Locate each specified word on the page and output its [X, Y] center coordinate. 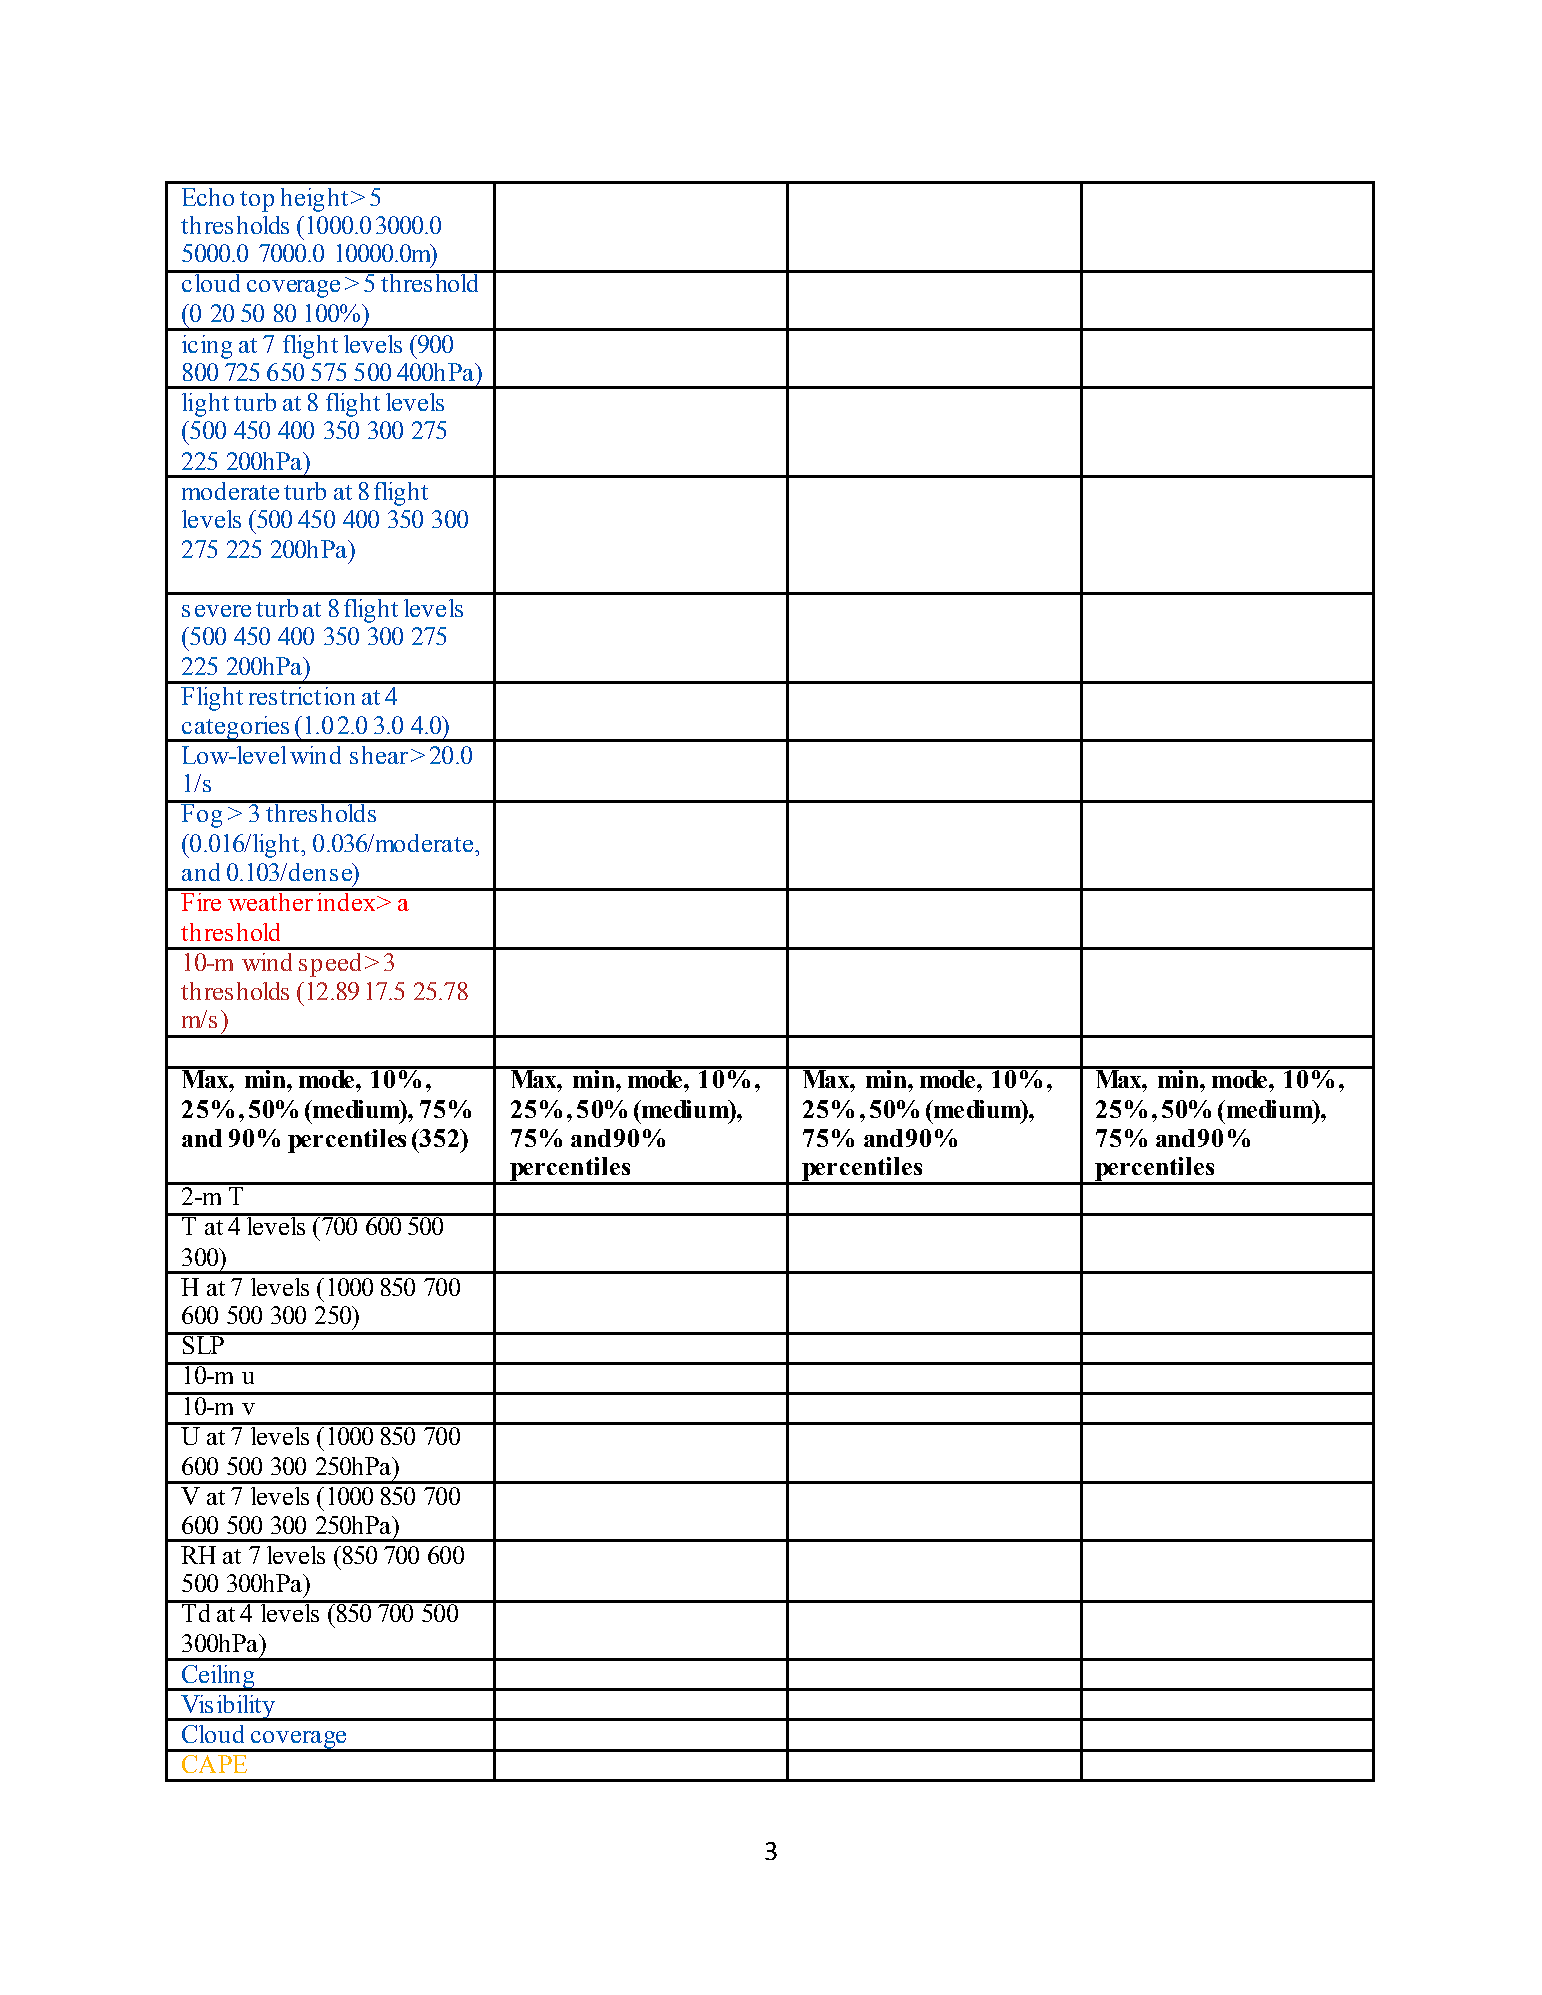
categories [236, 729]
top [257, 201]
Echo [208, 197]
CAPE [214, 1764]
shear [379, 755]
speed [330, 965]
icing [207, 347]
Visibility [228, 1708]
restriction [302, 696]
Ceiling [218, 1678]
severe [216, 611]
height [314, 200]
